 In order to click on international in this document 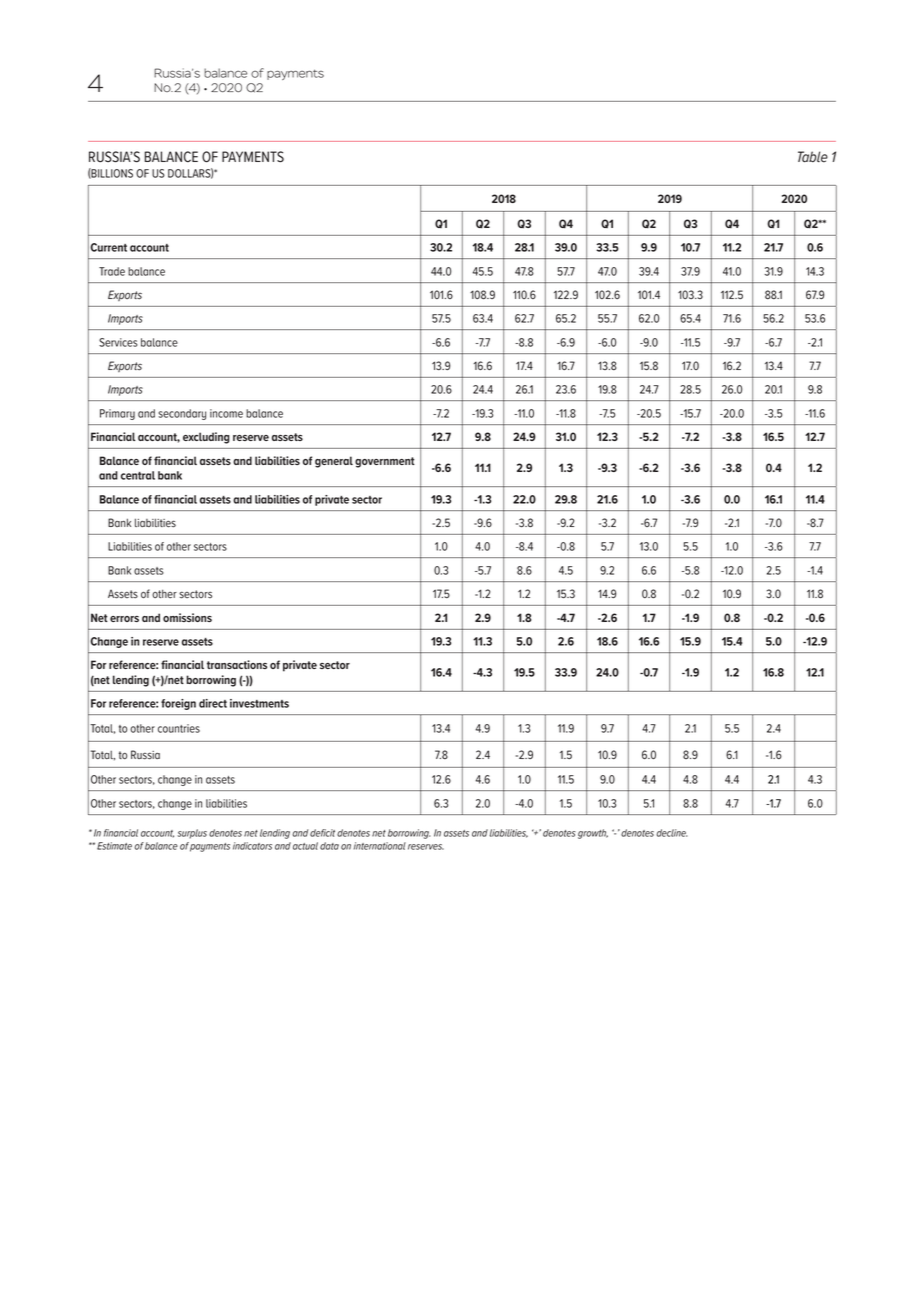, I will do `click(380, 846)`.
